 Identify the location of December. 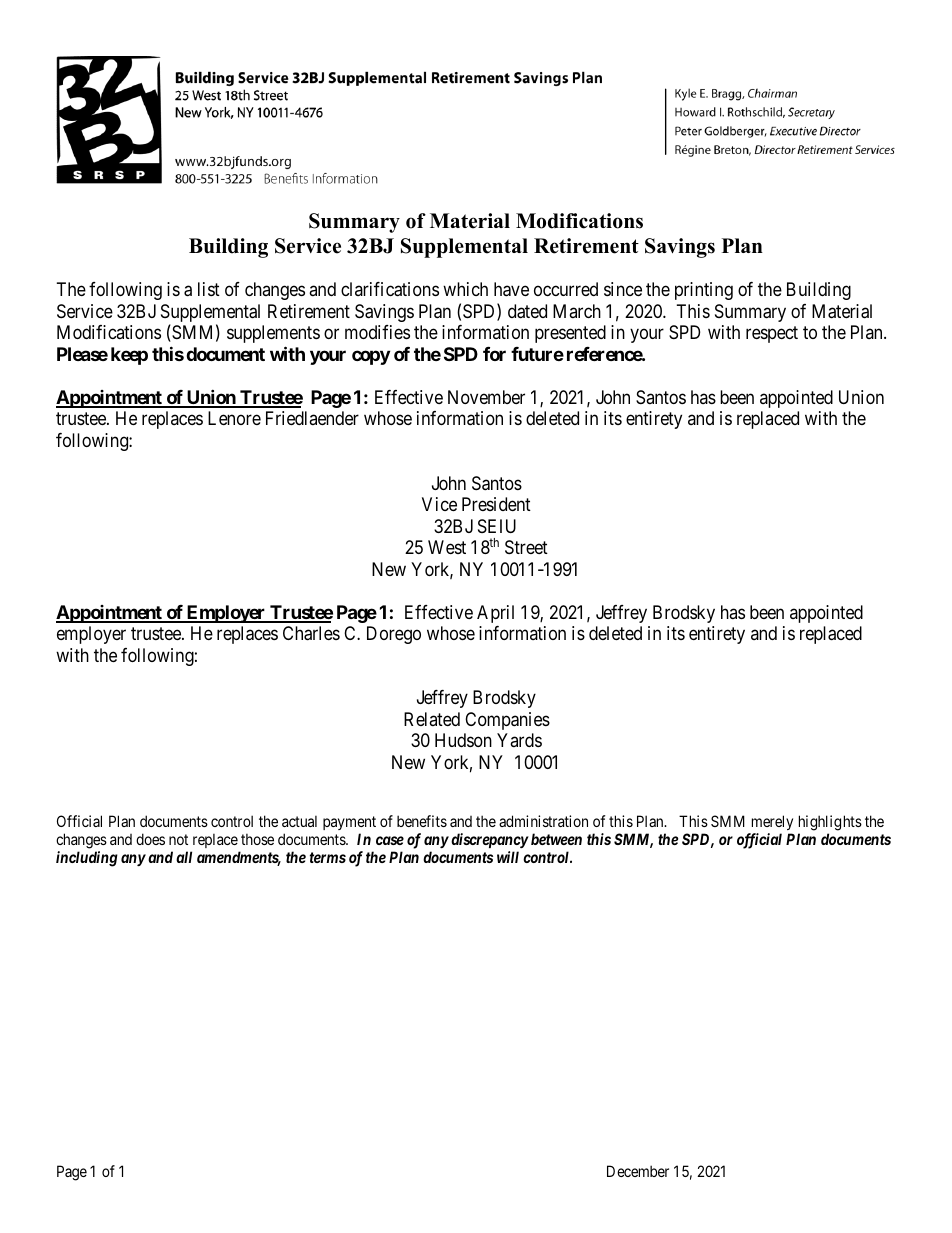
(638, 1171).
